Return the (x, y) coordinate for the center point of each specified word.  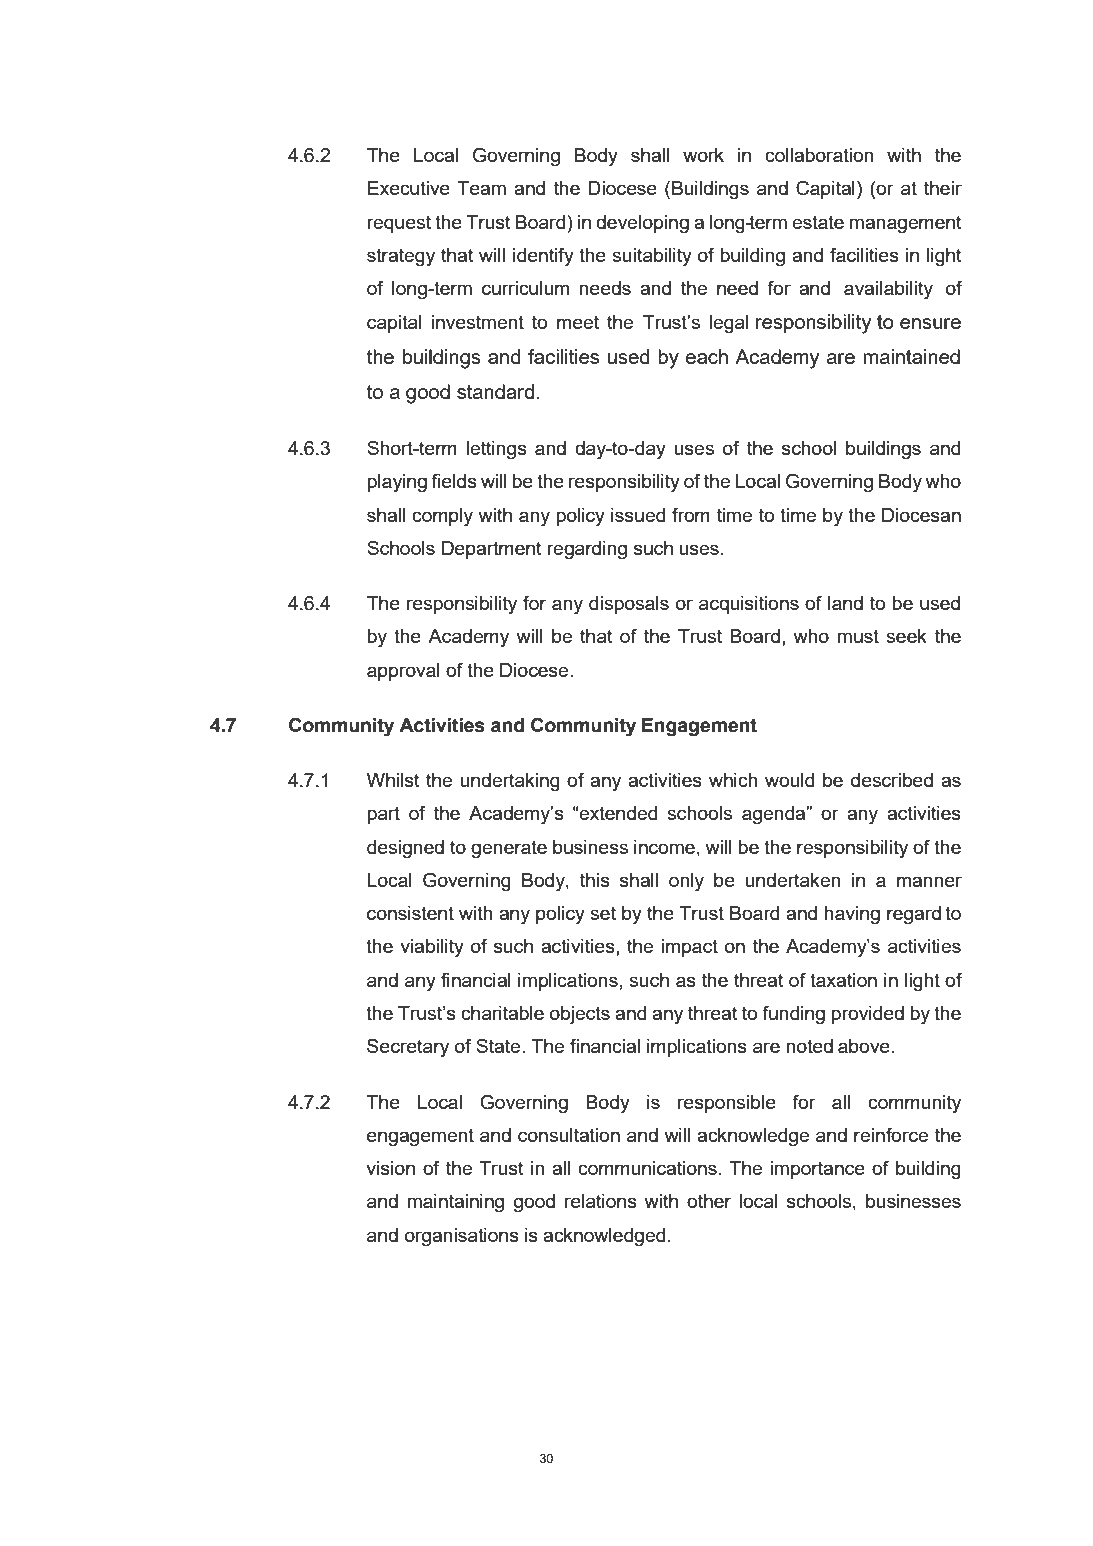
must (858, 636)
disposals (629, 605)
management (906, 224)
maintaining (456, 1203)
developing (642, 224)
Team (481, 188)
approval (403, 672)
